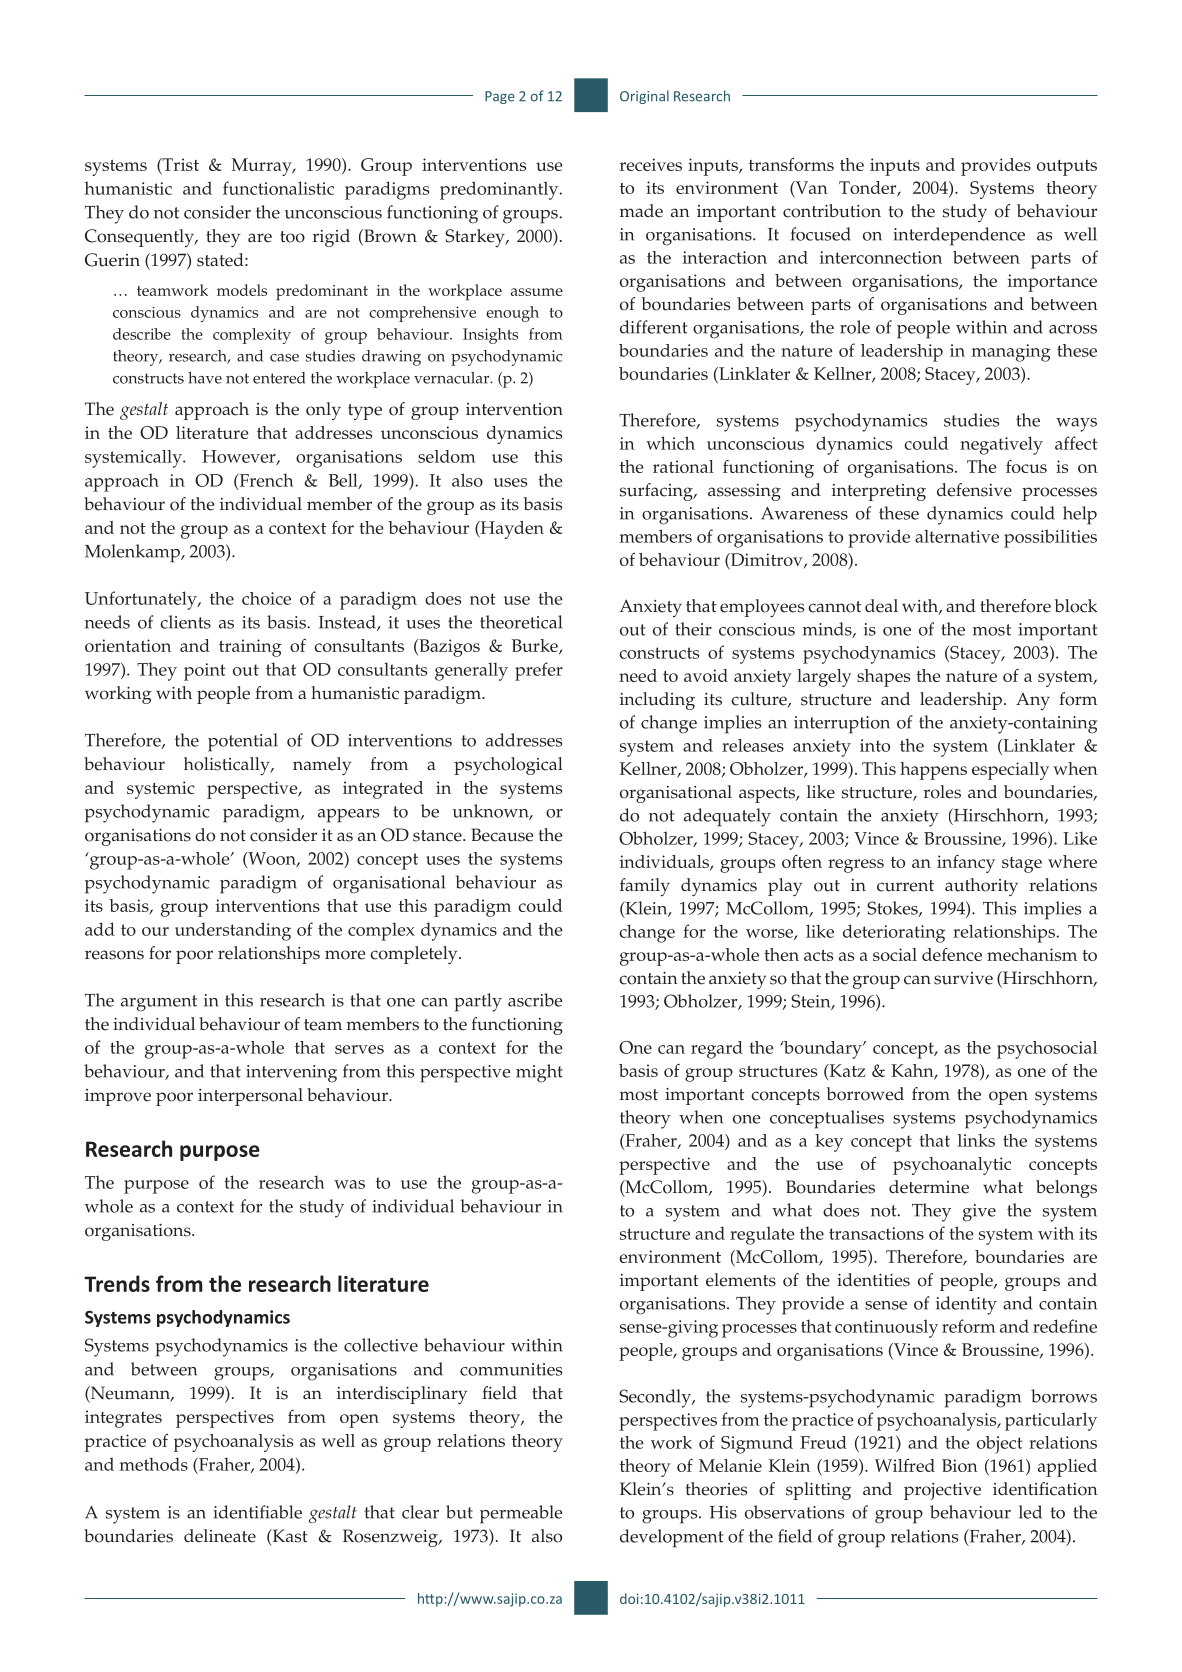 The height and width of the screenshot is (1672, 1182). Describe the element at coordinates (952, 1166) in the screenshot. I see `psychoanalytic` at that location.
